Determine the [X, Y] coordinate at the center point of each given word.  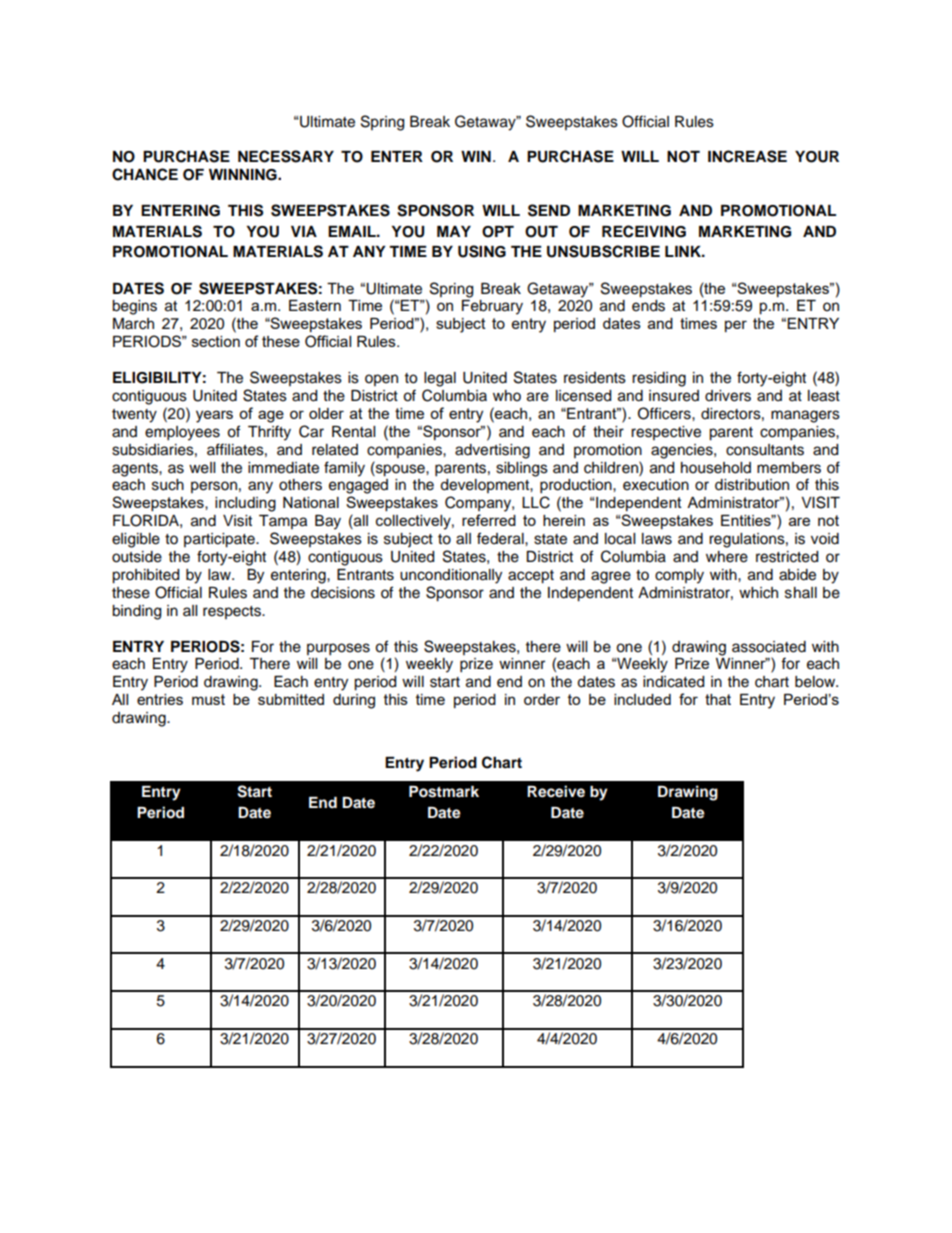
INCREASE [747, 156]
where [727, 557]
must [208, 699]
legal [440, 379]
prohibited [145, 576]
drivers [728, 396]
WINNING [244, 175]
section [216, 341]
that [718, 699]
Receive [556, 791]
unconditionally [451, 576]
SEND [549, 210]
